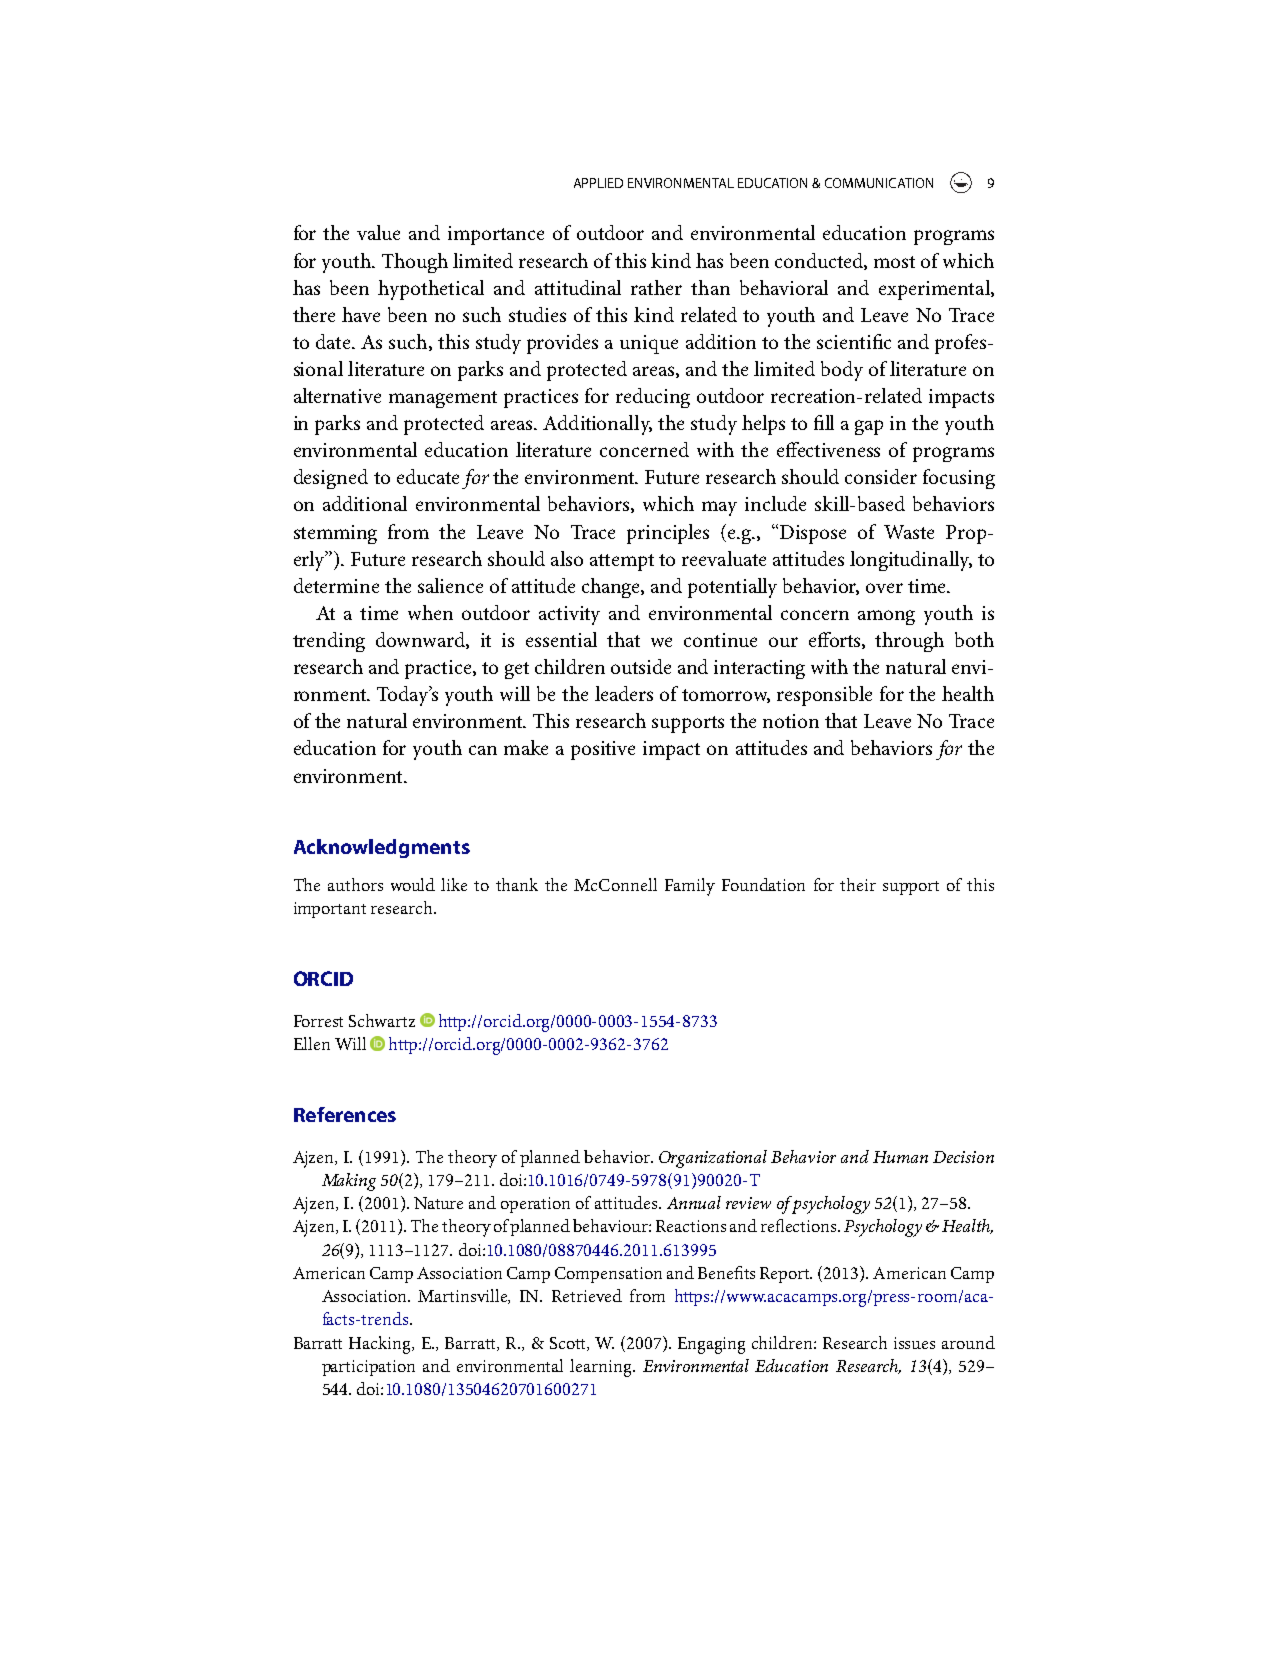 This screenshot has height=1661, width=1284. I want to click on positive, so click(603, 750).
